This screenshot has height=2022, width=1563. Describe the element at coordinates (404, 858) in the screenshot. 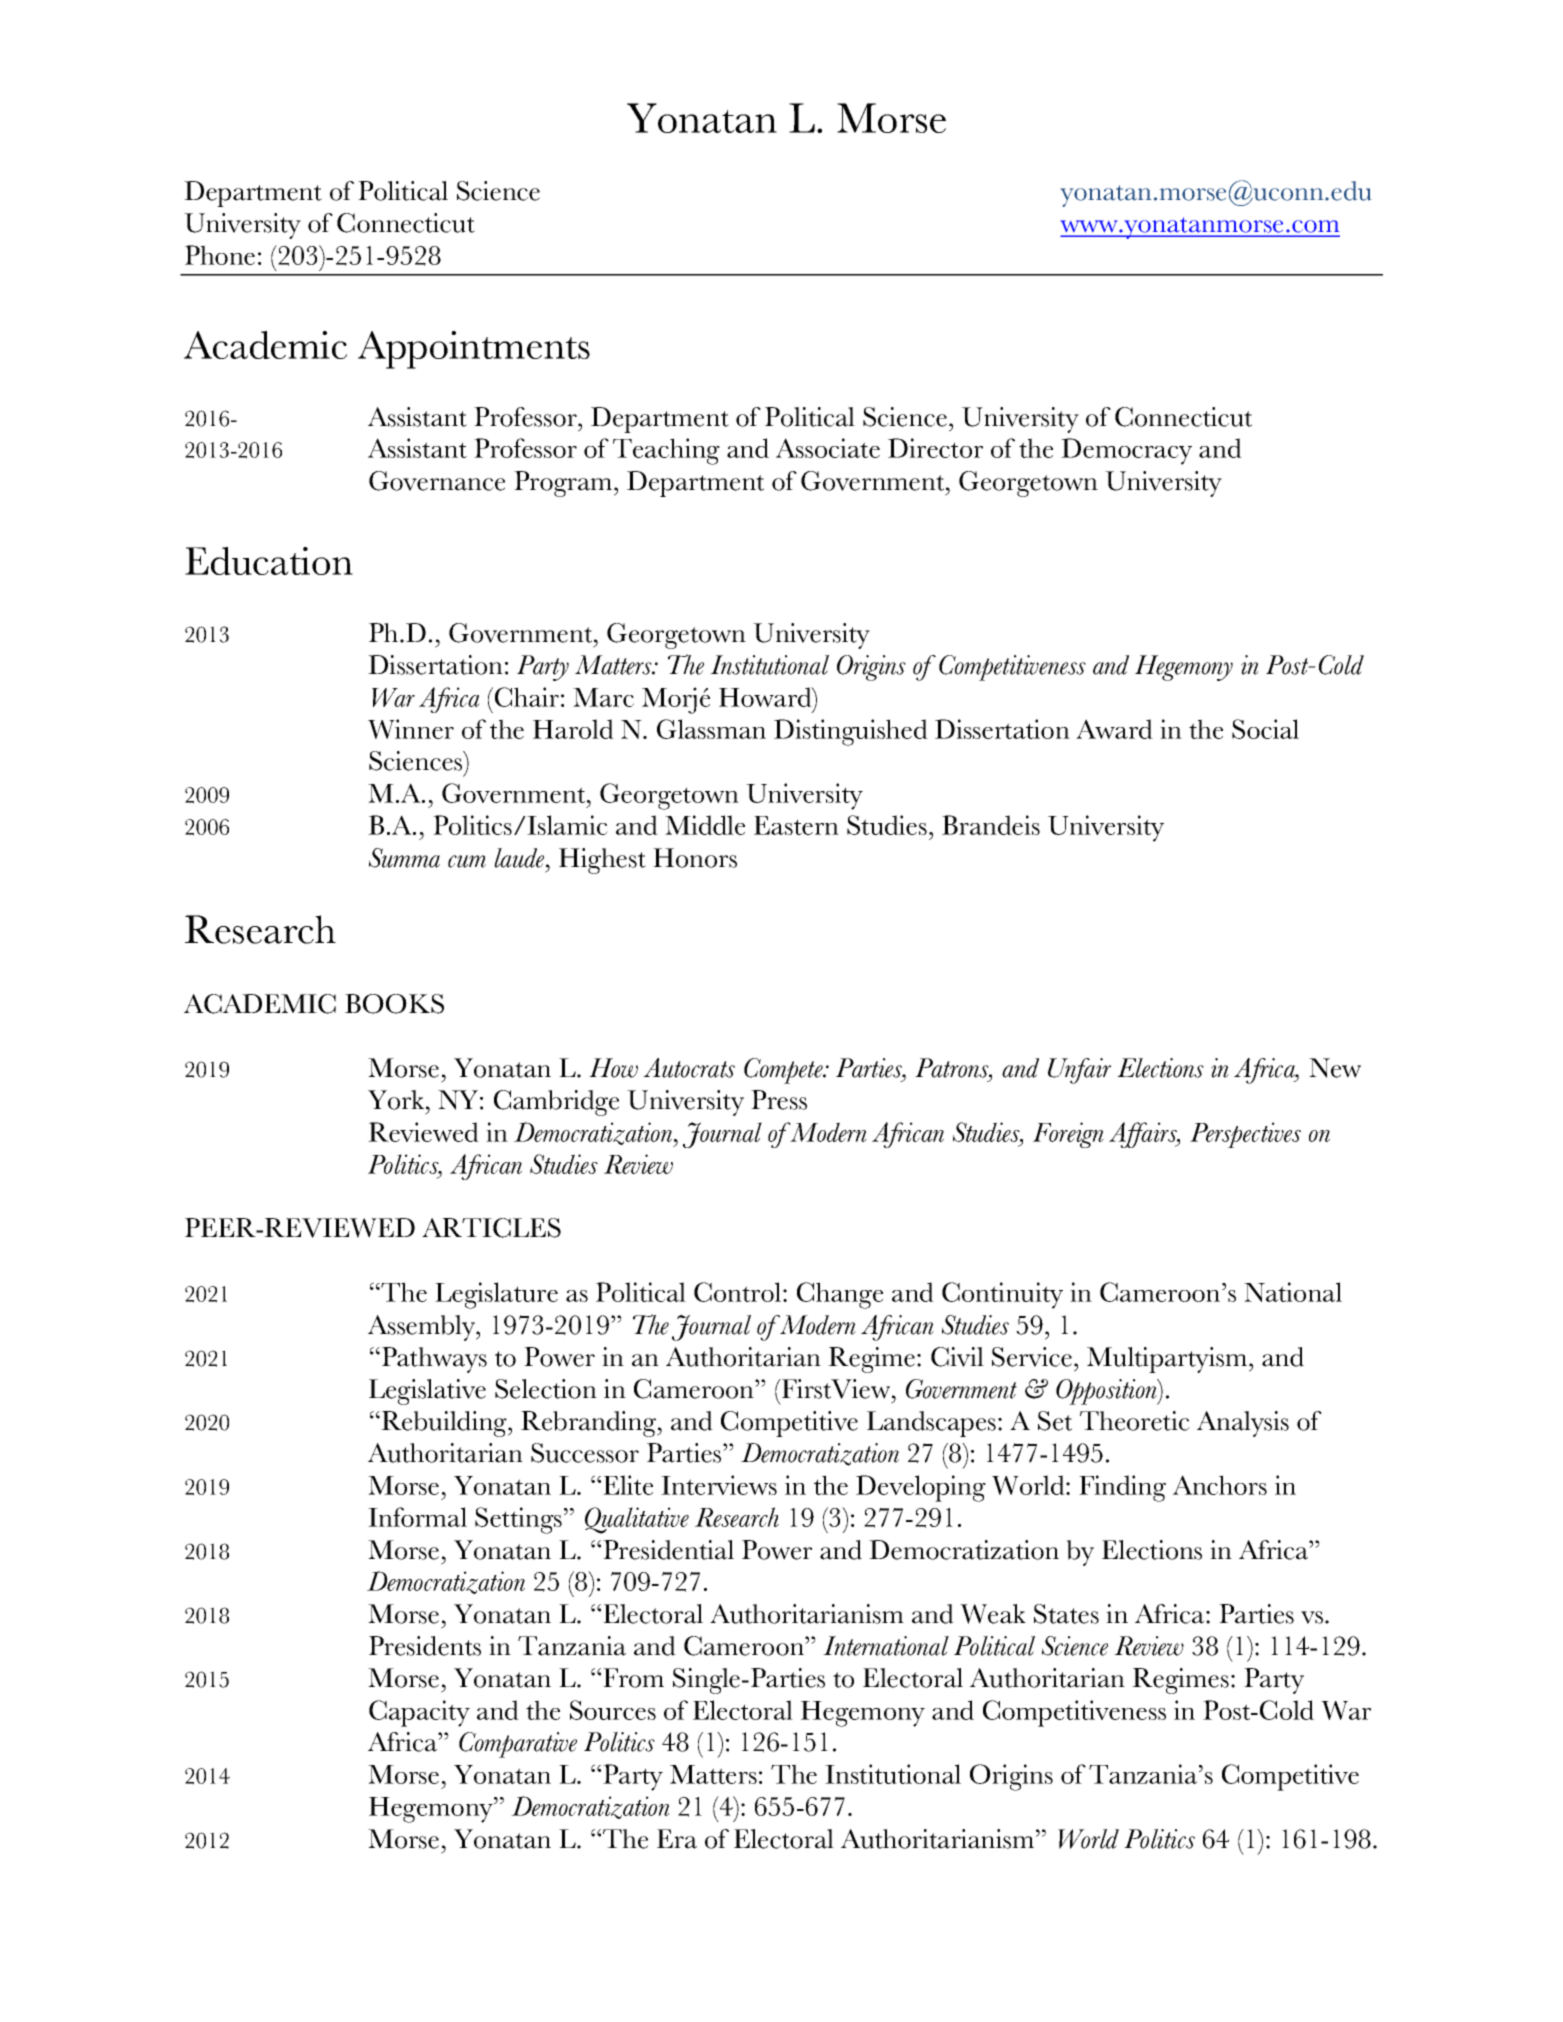

I see `Summa` at that location.
